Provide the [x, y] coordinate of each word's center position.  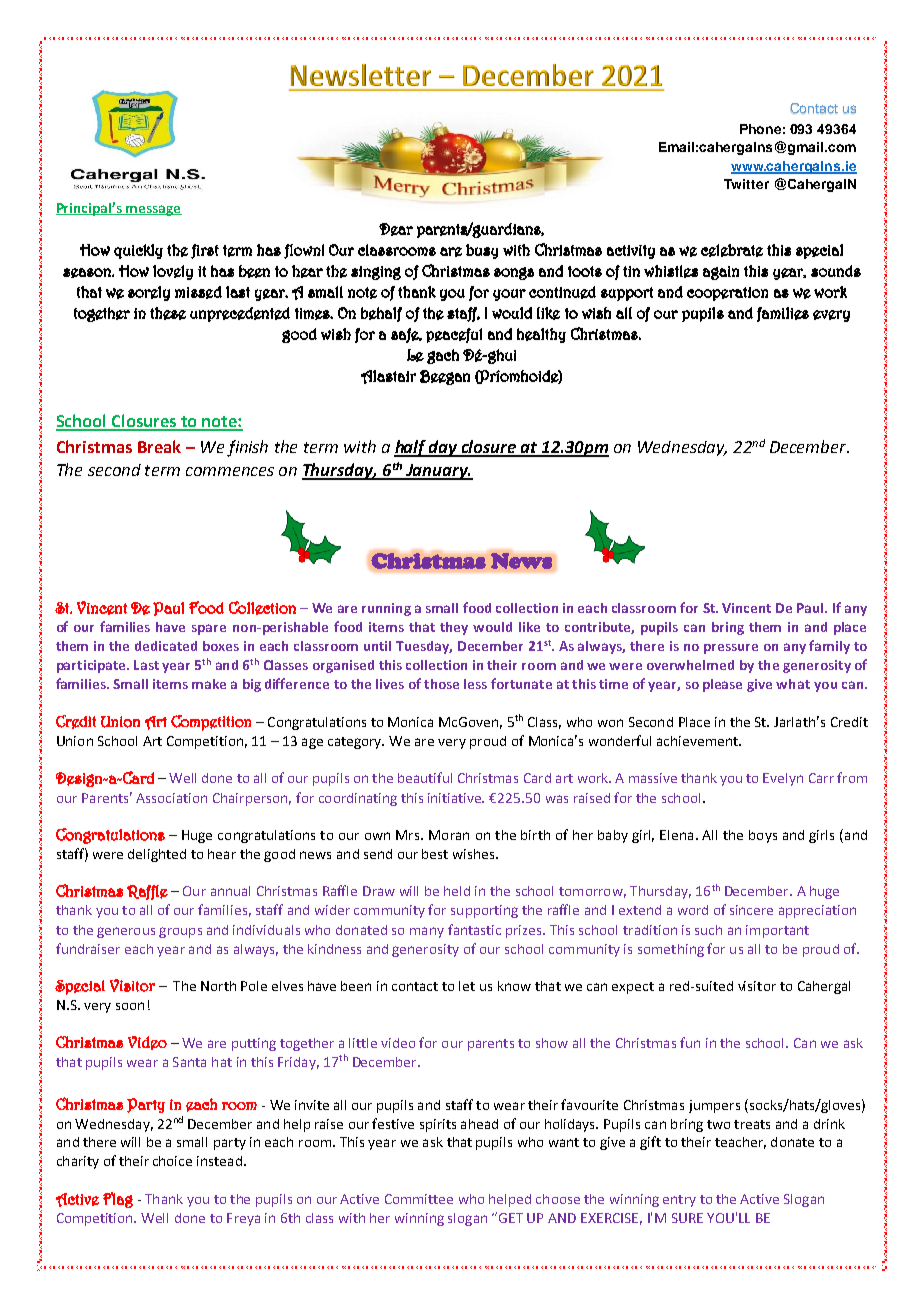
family [829, 647]
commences [230, 471]
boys [763, 836]
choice [172, 1161]
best [435, 854]
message [153, 210]
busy [482, 251]
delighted [157, 855]
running [386, 609]
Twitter [746, 184]
